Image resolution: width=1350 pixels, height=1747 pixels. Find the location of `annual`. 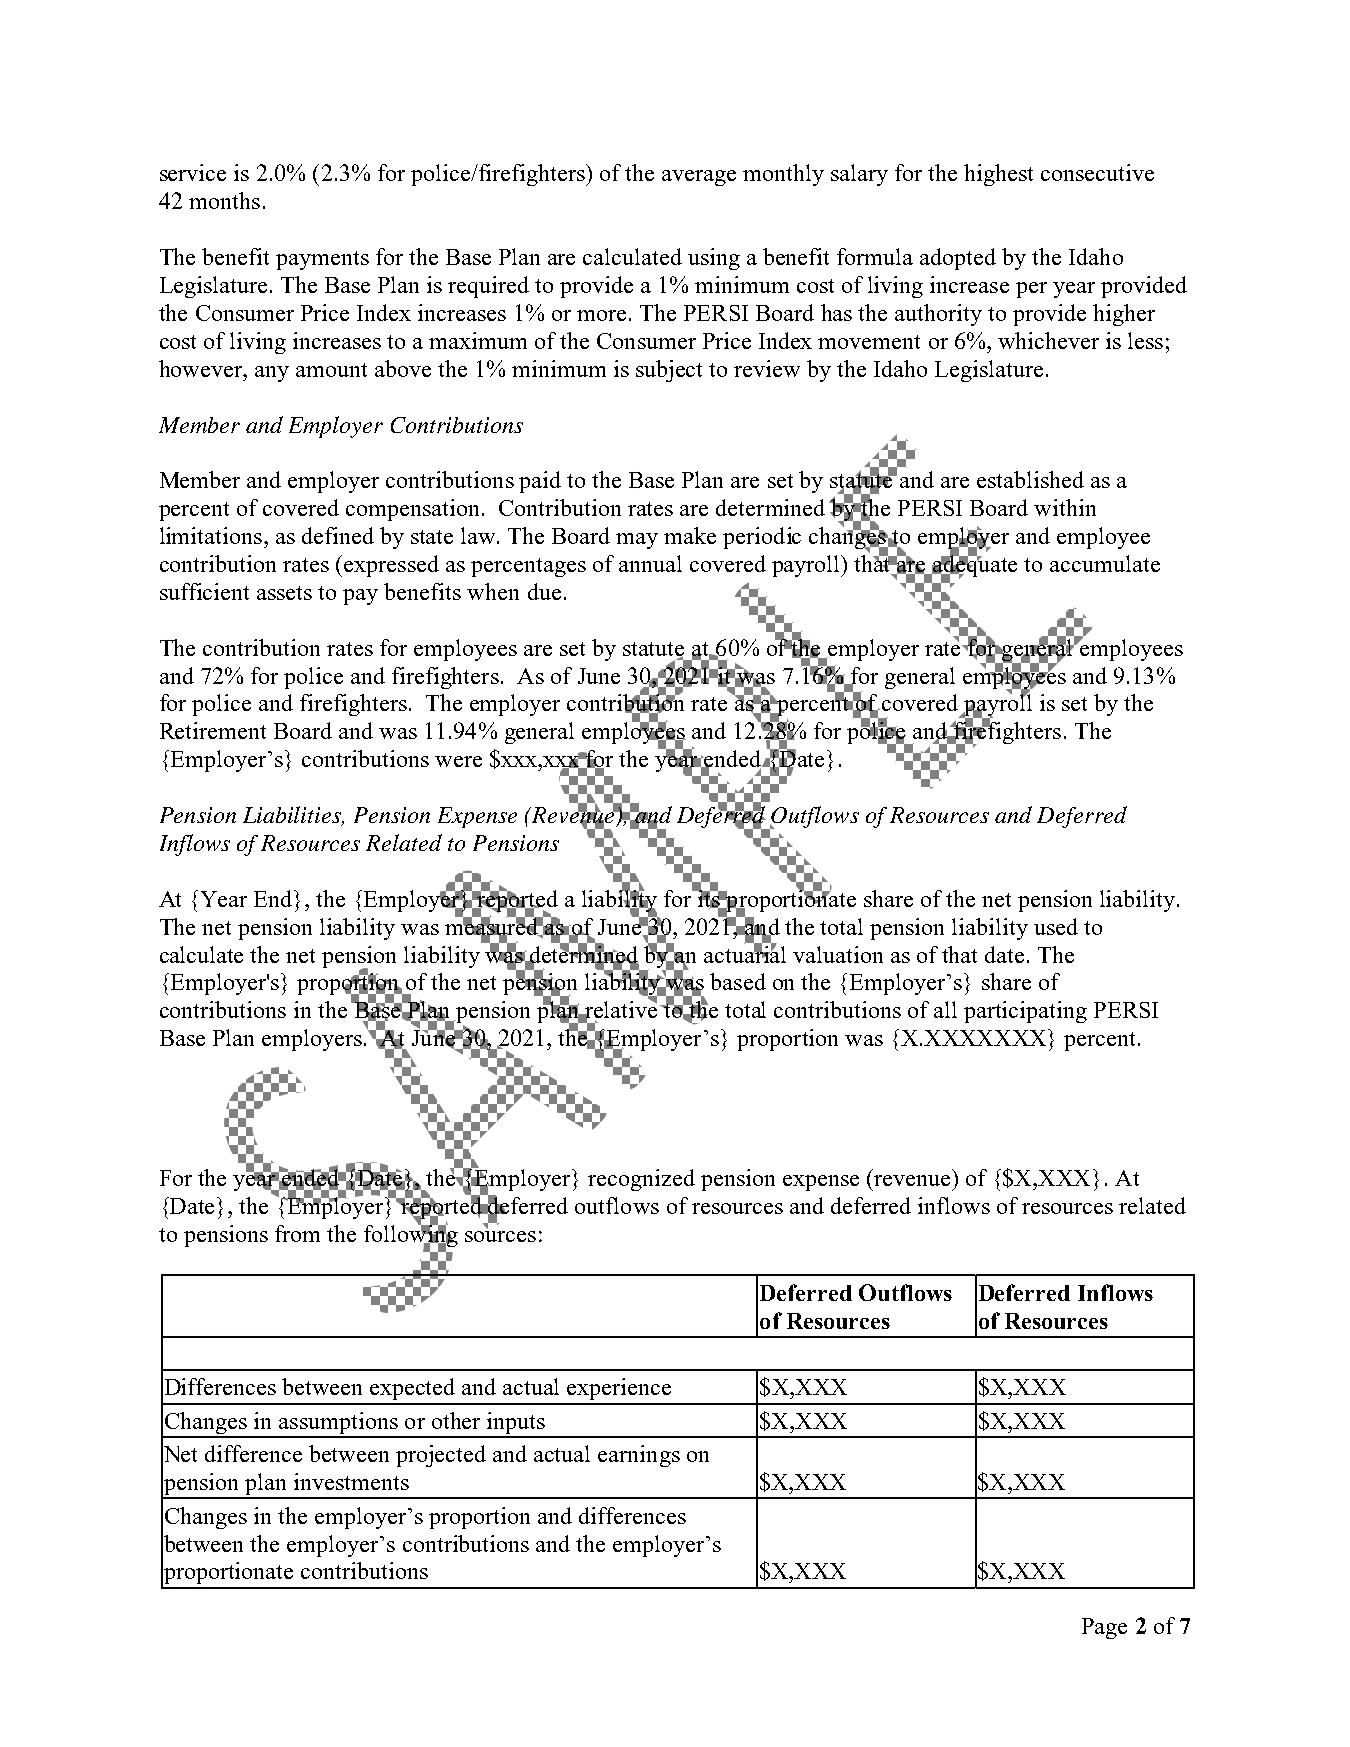

annual is located at coordinates (650, 563).
